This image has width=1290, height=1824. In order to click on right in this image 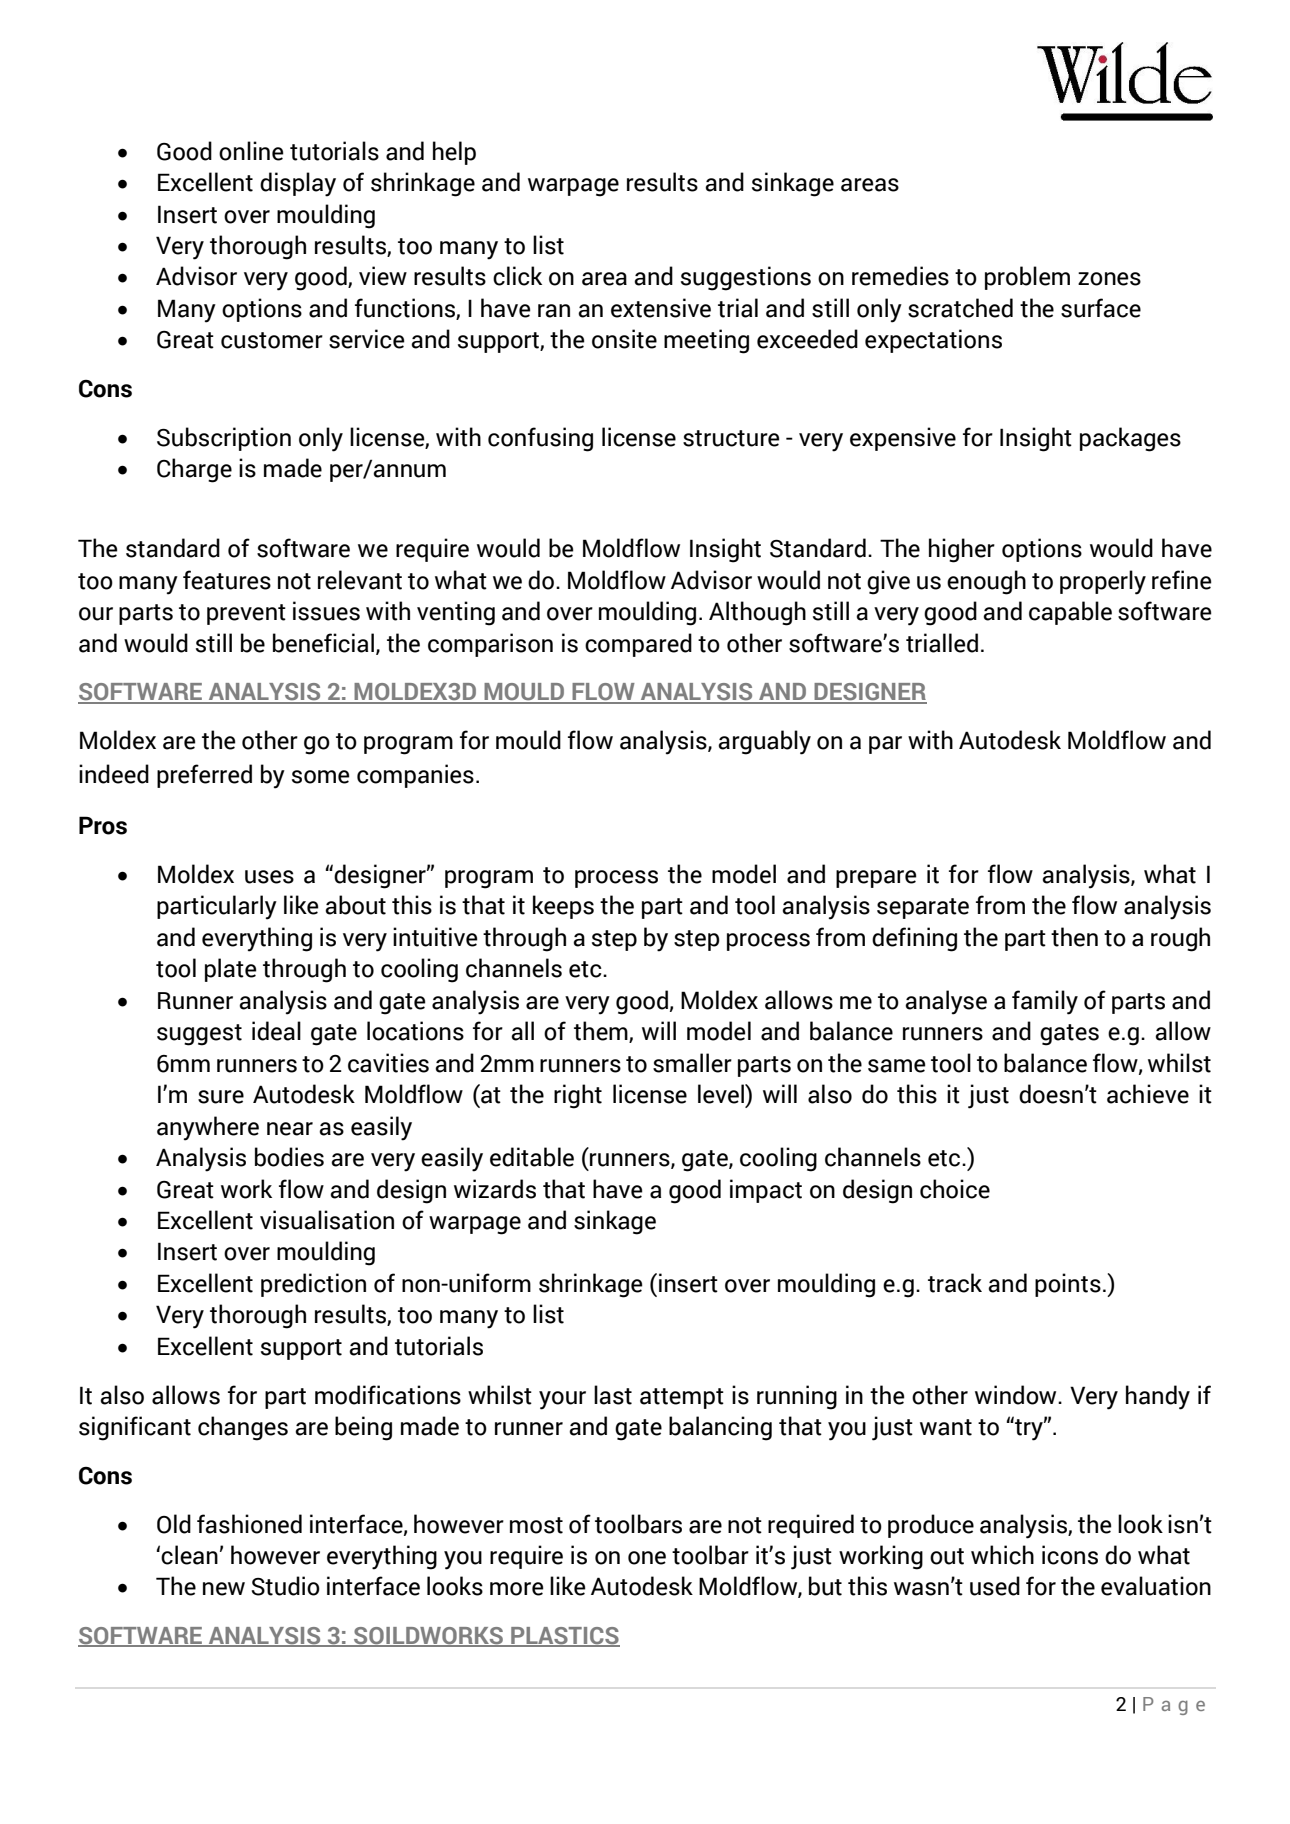, I will do `click(578, 1096)`.
